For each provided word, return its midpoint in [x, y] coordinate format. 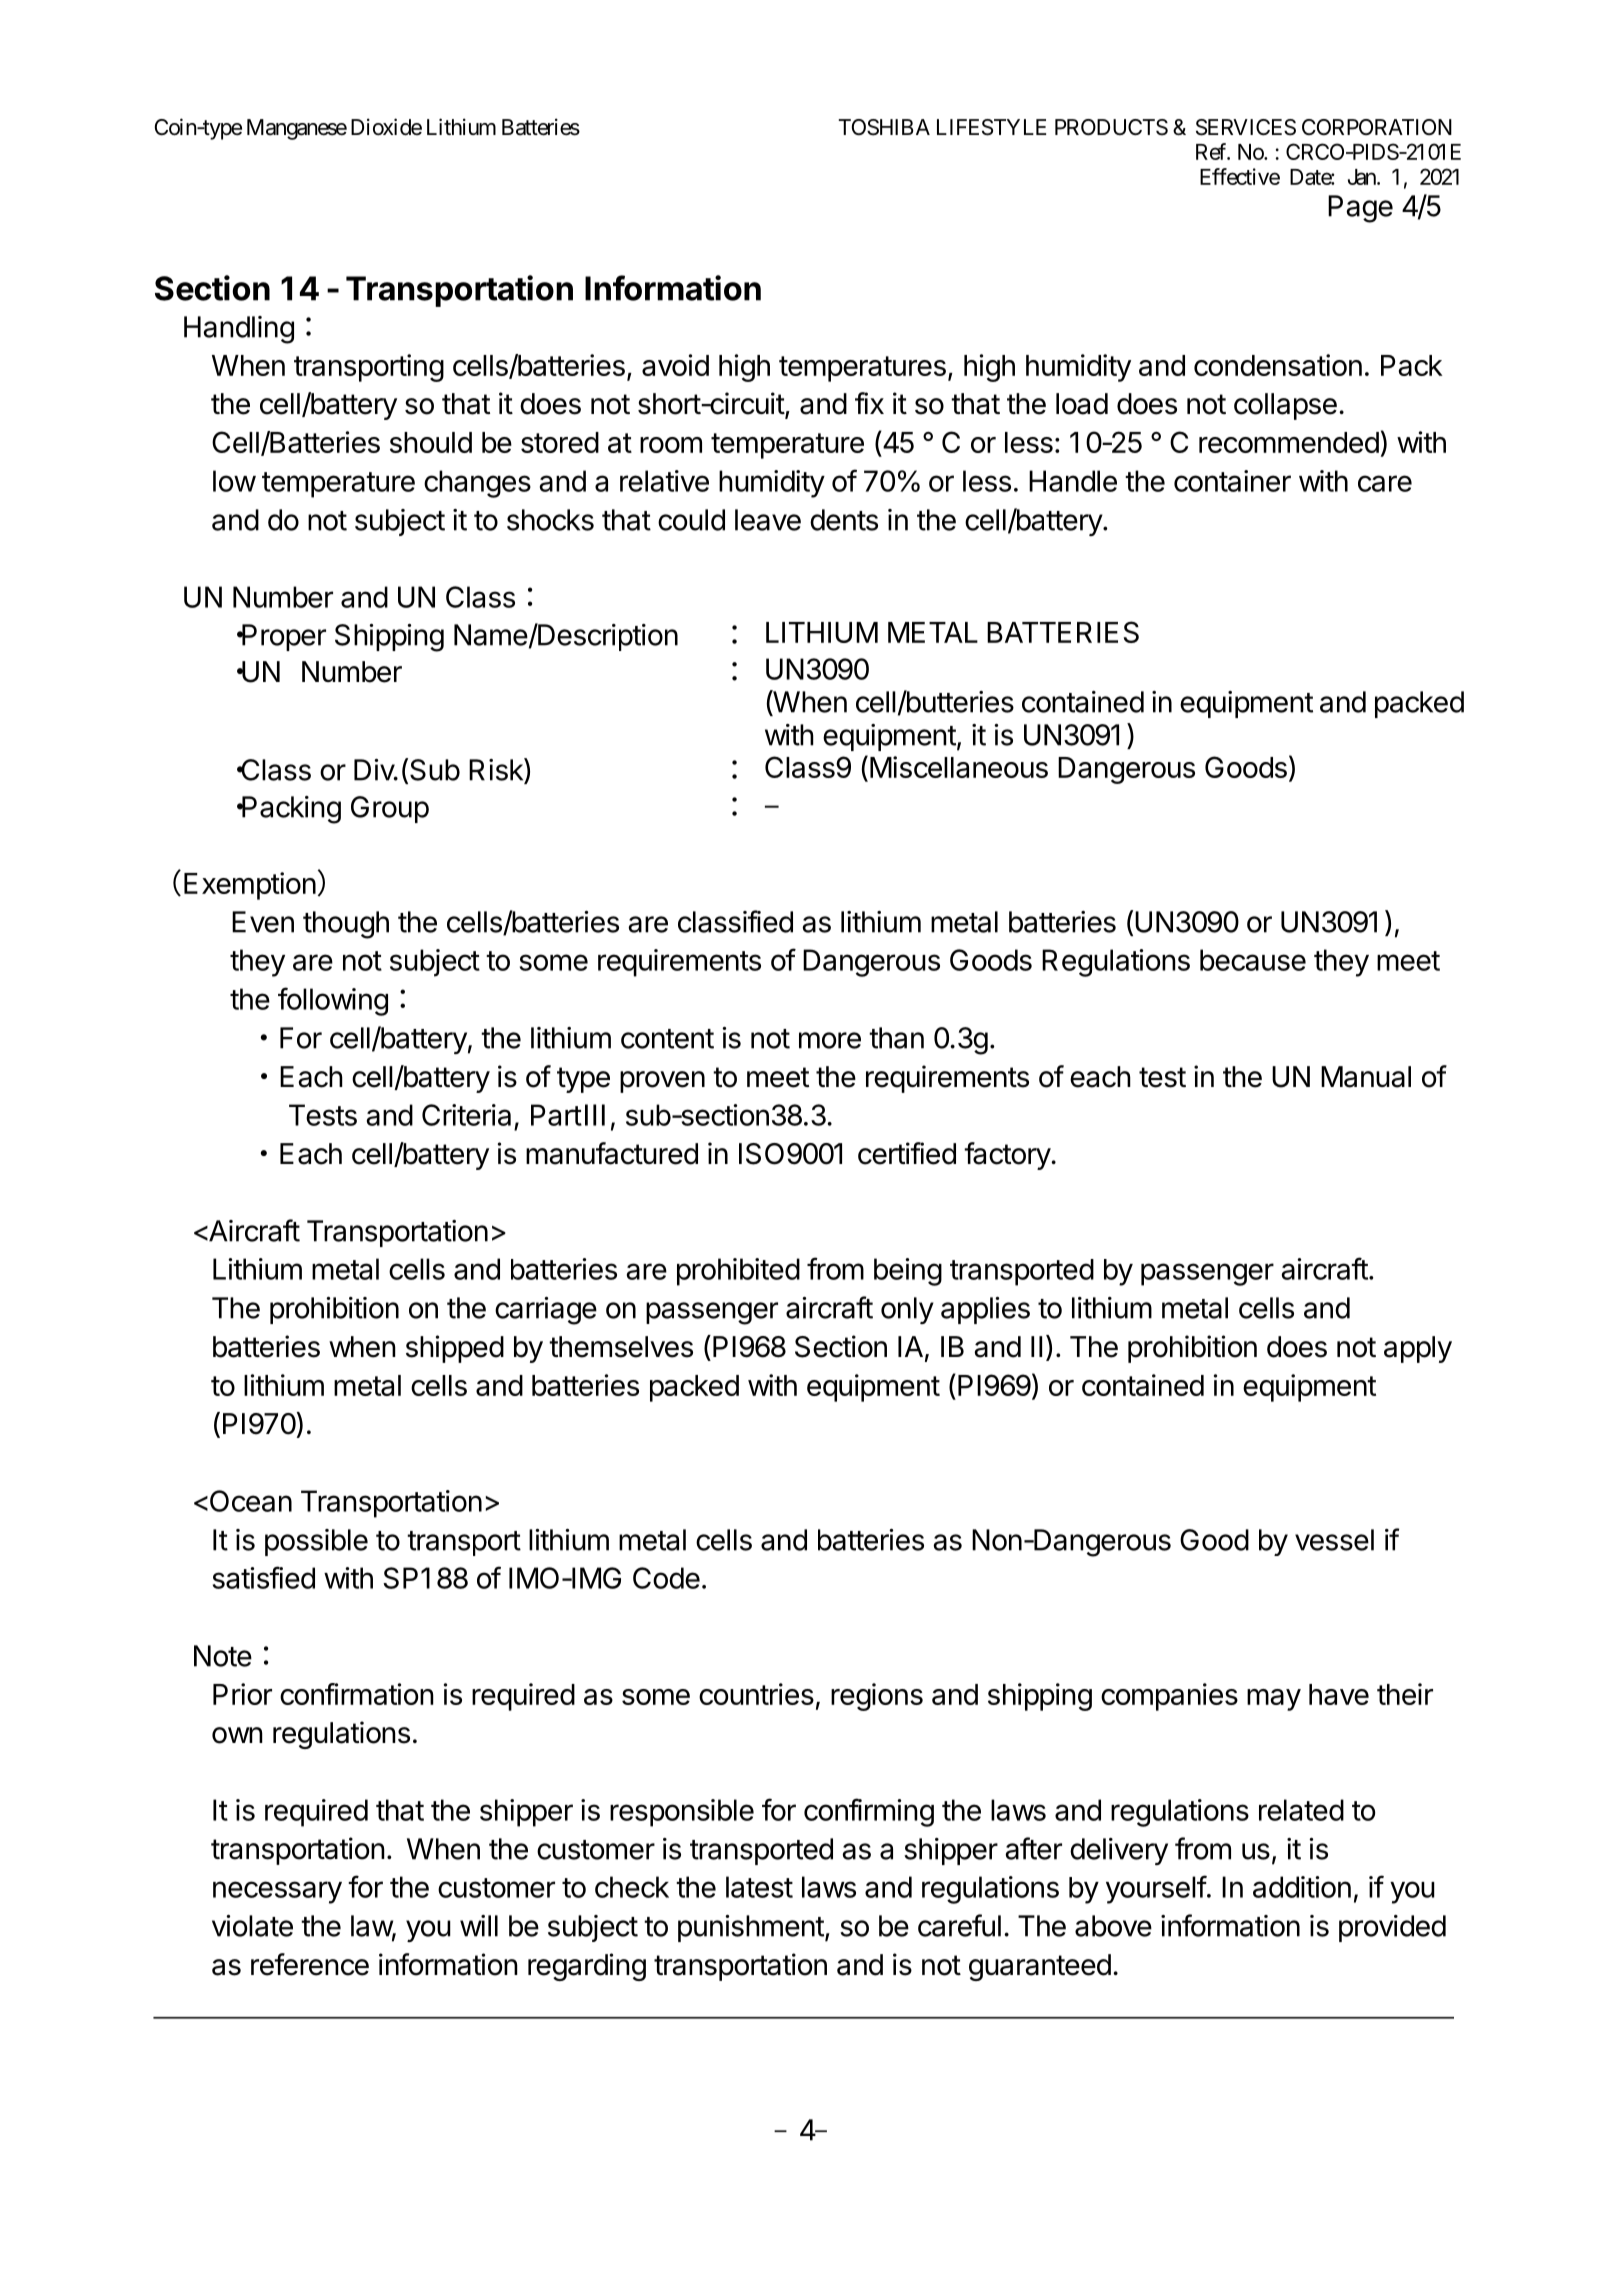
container [1232, 481]
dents [844, 520]
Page [1360, 209]
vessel [1334, 1540]
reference [310, 1964]
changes [477, 484]
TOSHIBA [884, 127]
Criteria [466, 1115]
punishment [751, 1928]
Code [666, 1578]
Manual [1366, 1077]
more [830, 1040]
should [431, 442]
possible [316, 1542]
